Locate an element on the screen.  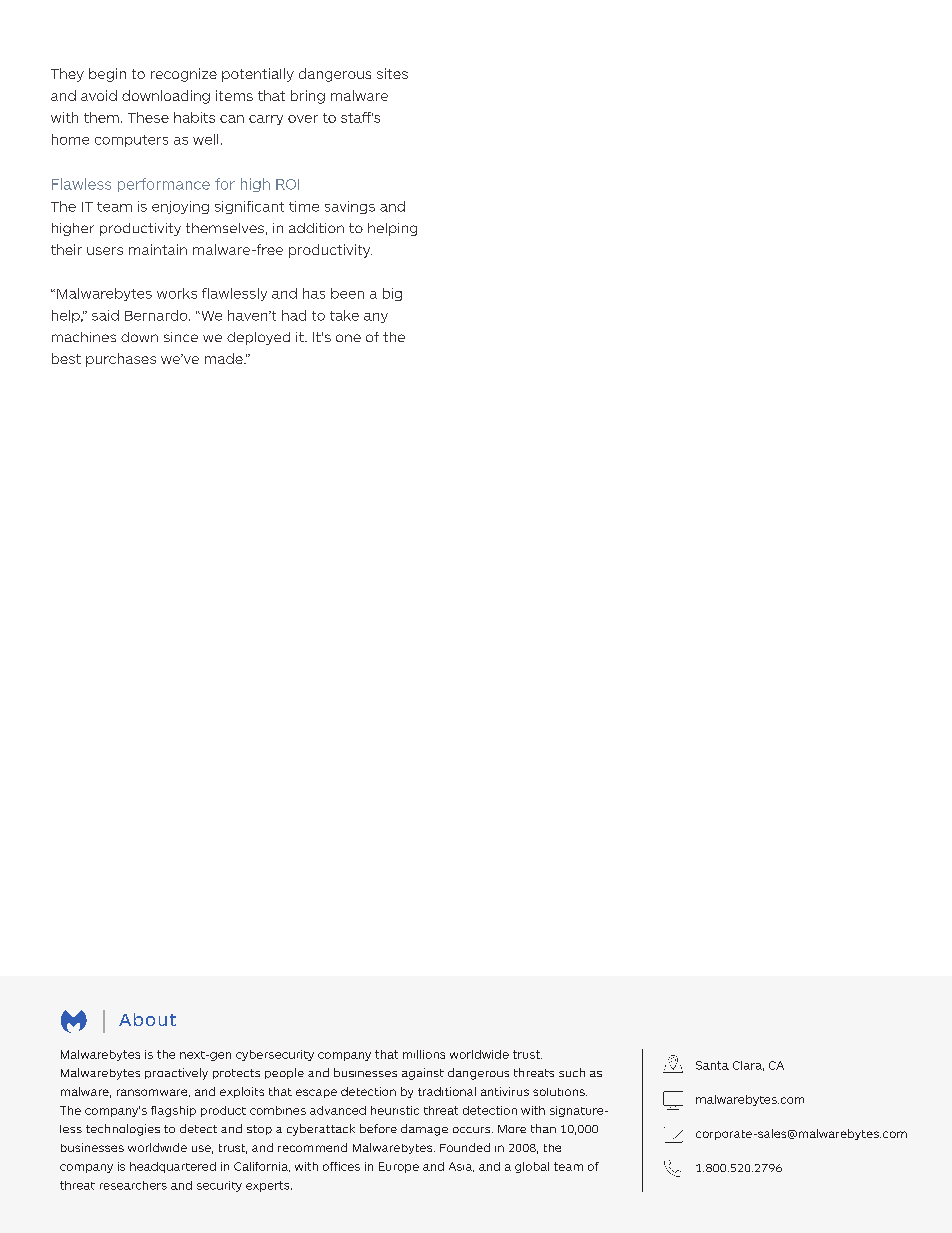
purchases is located at coordinates (121, 360).
